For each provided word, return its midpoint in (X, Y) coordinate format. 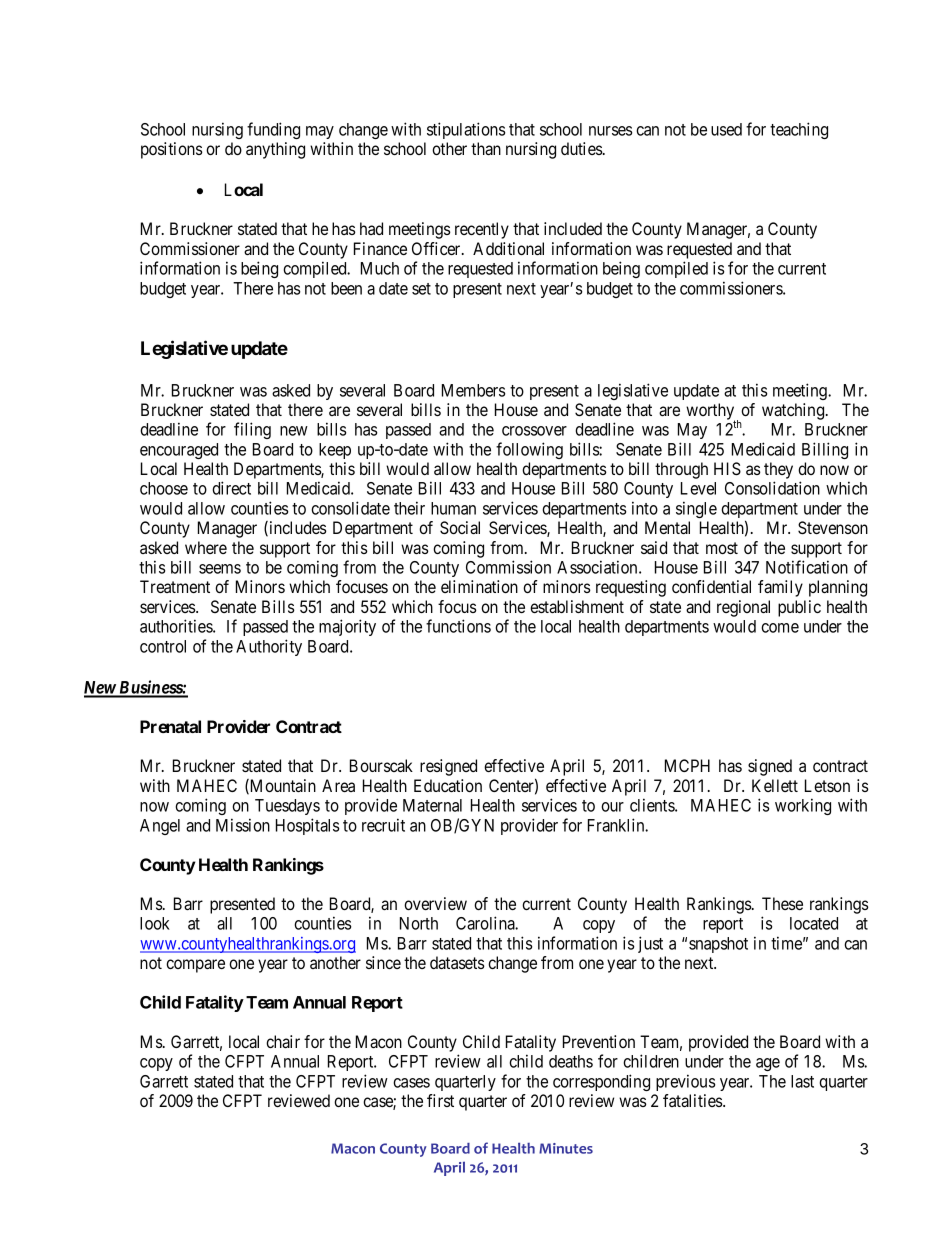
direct (231, 488)
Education (448, 785)
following (529, 450)
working (803, 806)
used (726, 129)
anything (275, 150)
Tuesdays (287, 807)
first (440, 1100)
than (486, 148)
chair (283, 1041)
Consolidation (772, 488)
